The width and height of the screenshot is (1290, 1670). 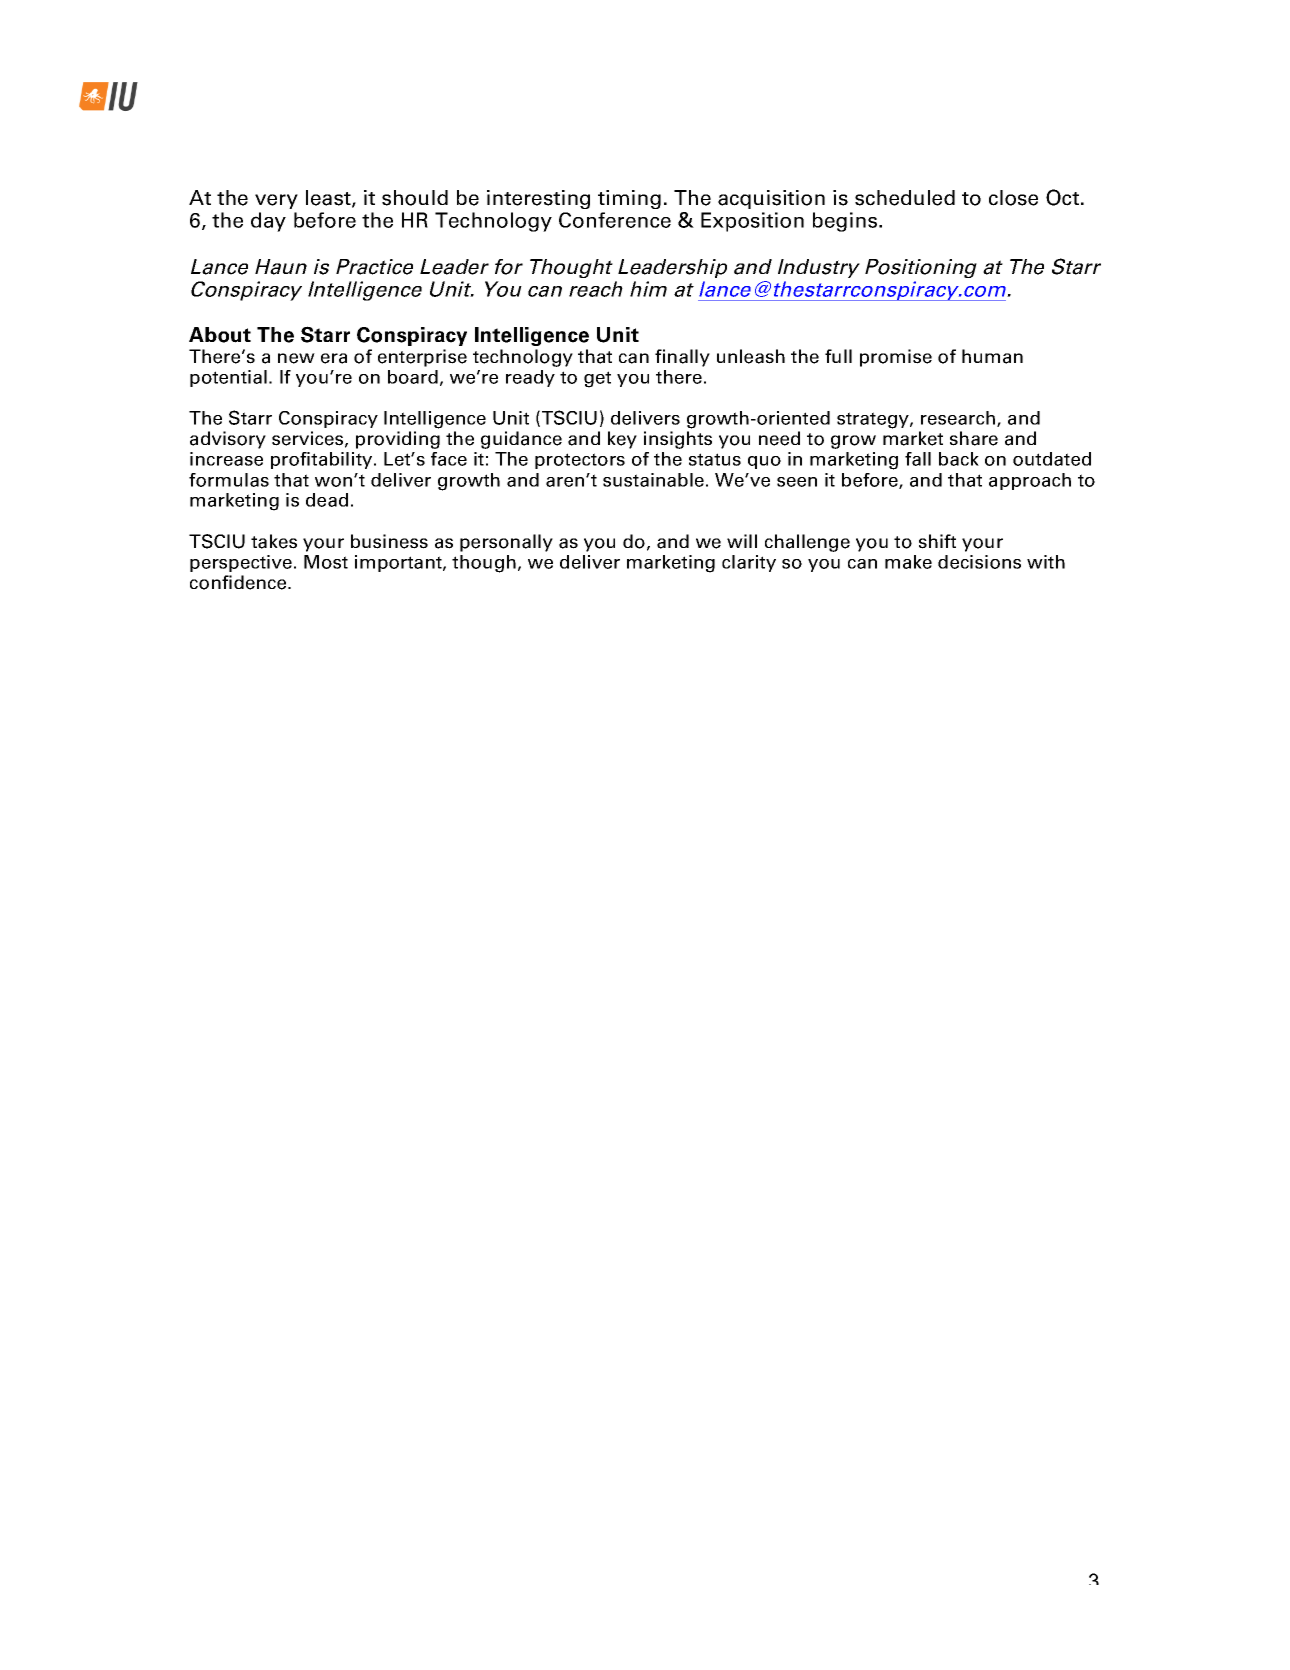 I want to click on providing, so click(x=398, y=440).
